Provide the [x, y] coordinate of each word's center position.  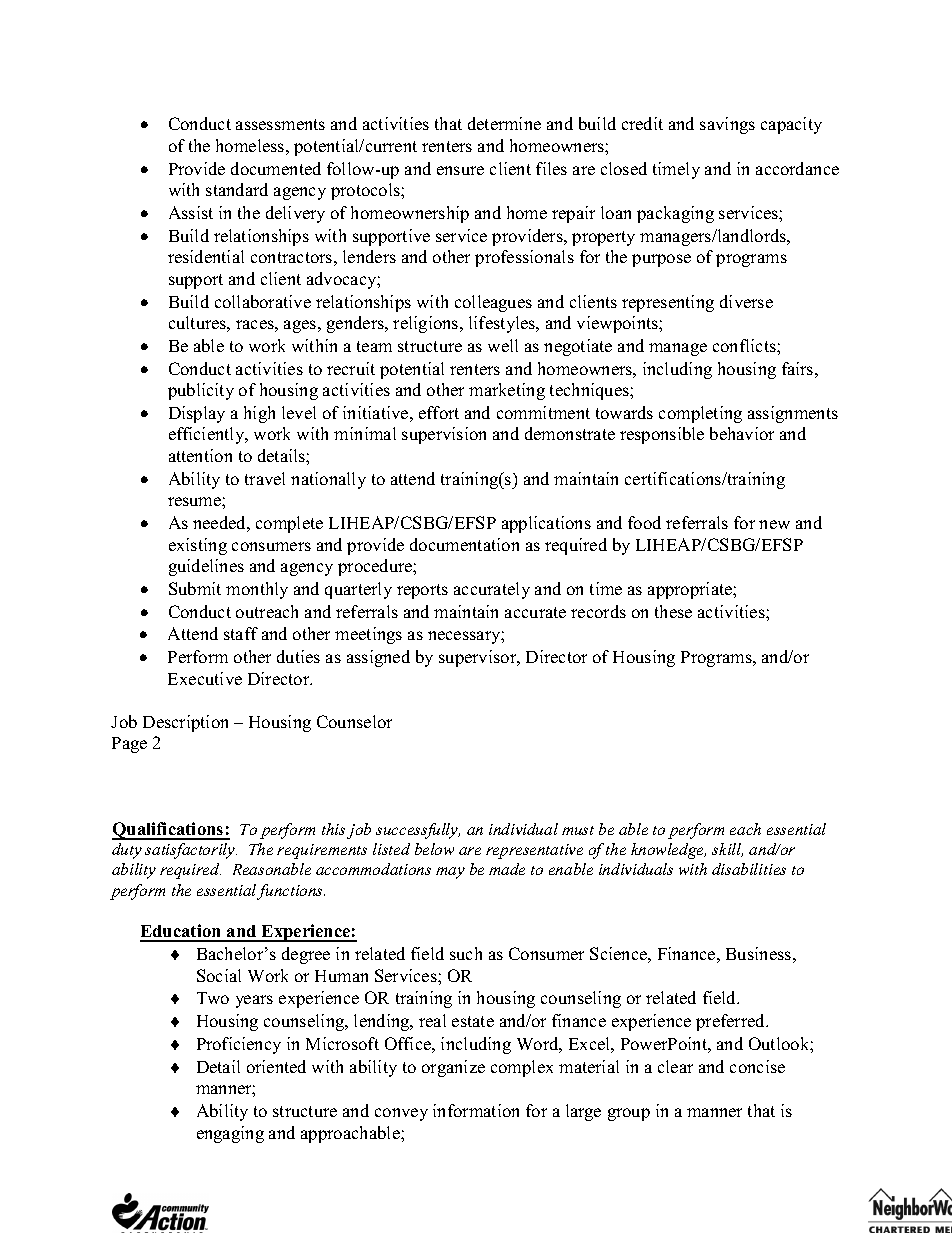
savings [727, 125]
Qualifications [169, 831]
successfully [418, 831]
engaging [230, 1134]
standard [237, 189]
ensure [460, 170]
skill [727, 850]
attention [200, 455]
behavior [742, 433]
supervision [444, 435]
